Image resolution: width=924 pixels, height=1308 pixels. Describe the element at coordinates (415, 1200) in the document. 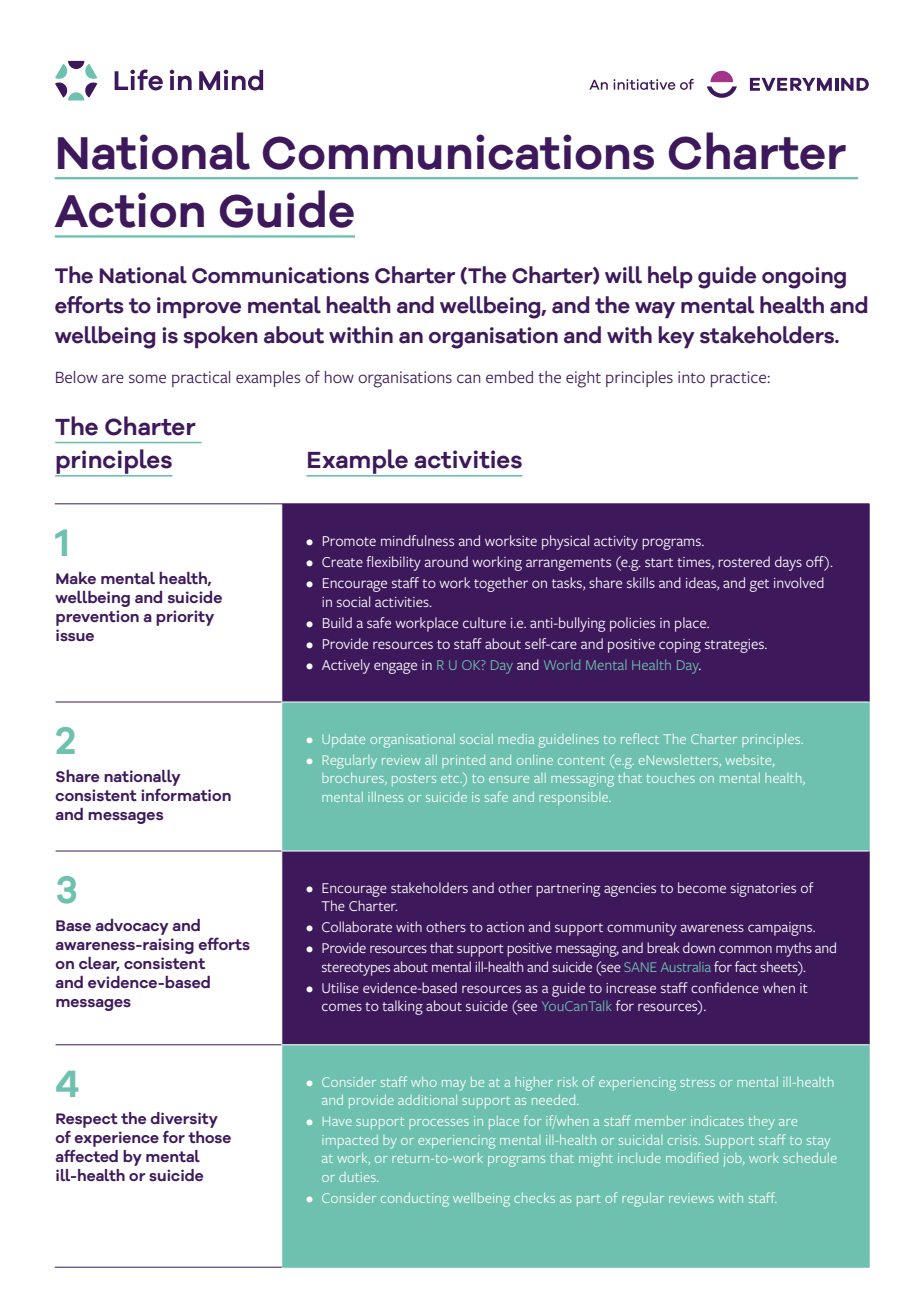

I see `conducting` at that location.
